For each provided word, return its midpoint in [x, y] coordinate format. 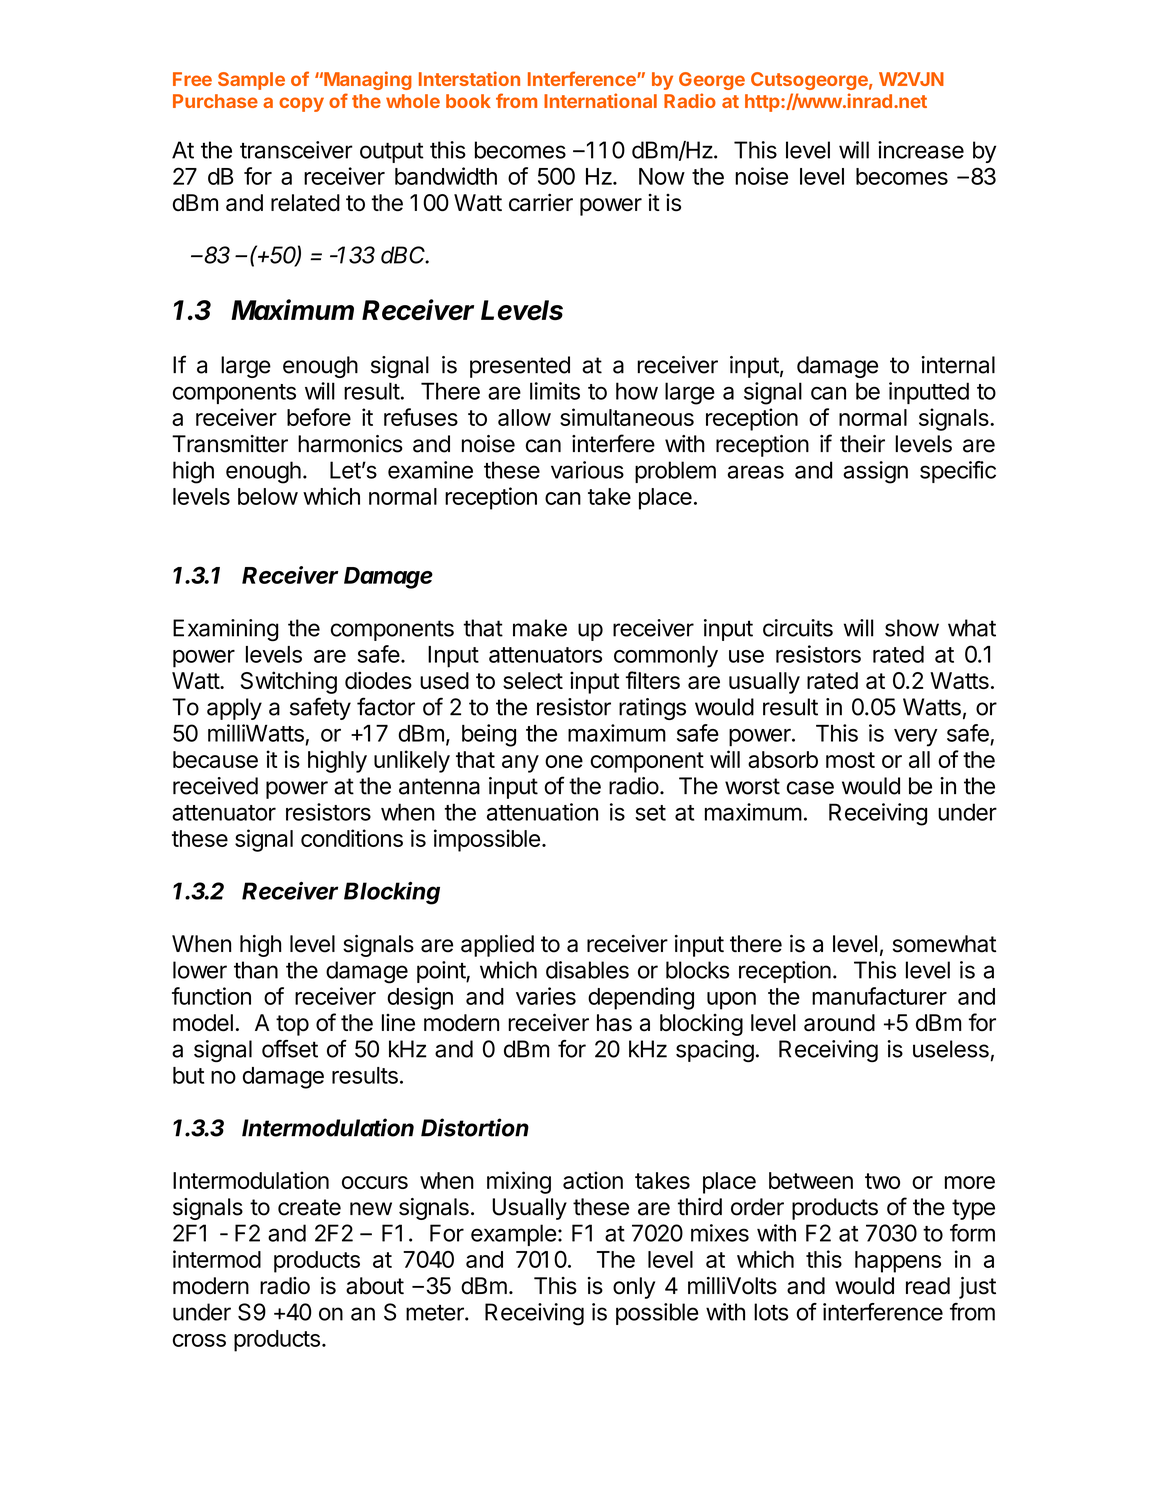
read [928, 1286]
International [600, 100]
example [513, 1235]
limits [555, 391]
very [915, 738]
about [375, 1286]
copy [301, 104]
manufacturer [879, 996]
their [862, 444]
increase [921, 150]
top [292, 1025]
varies [546, 996]
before [319, 417]
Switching [289, 682]
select [533, 680]
